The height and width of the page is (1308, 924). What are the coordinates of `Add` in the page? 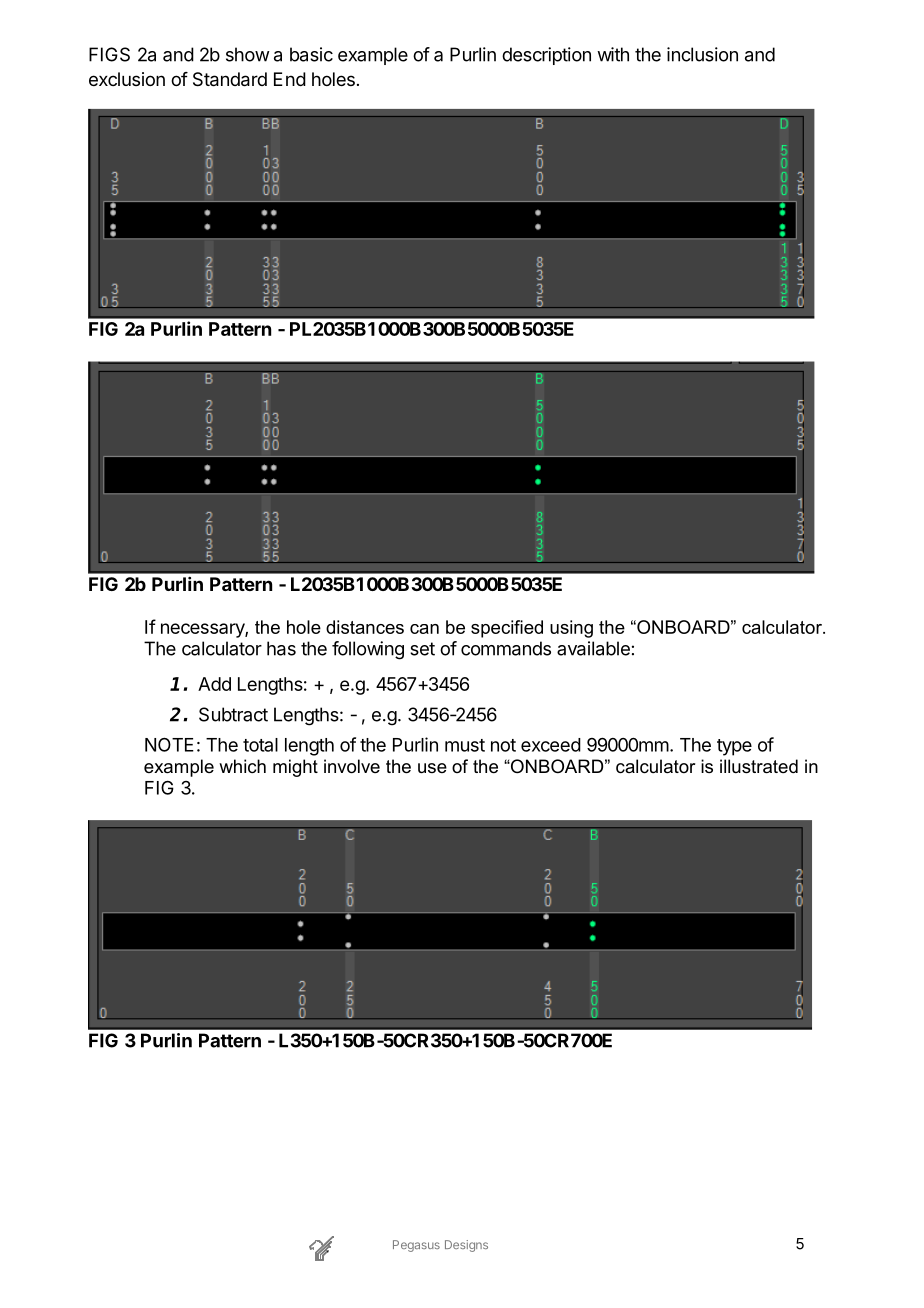 It's located at (214, 684).
